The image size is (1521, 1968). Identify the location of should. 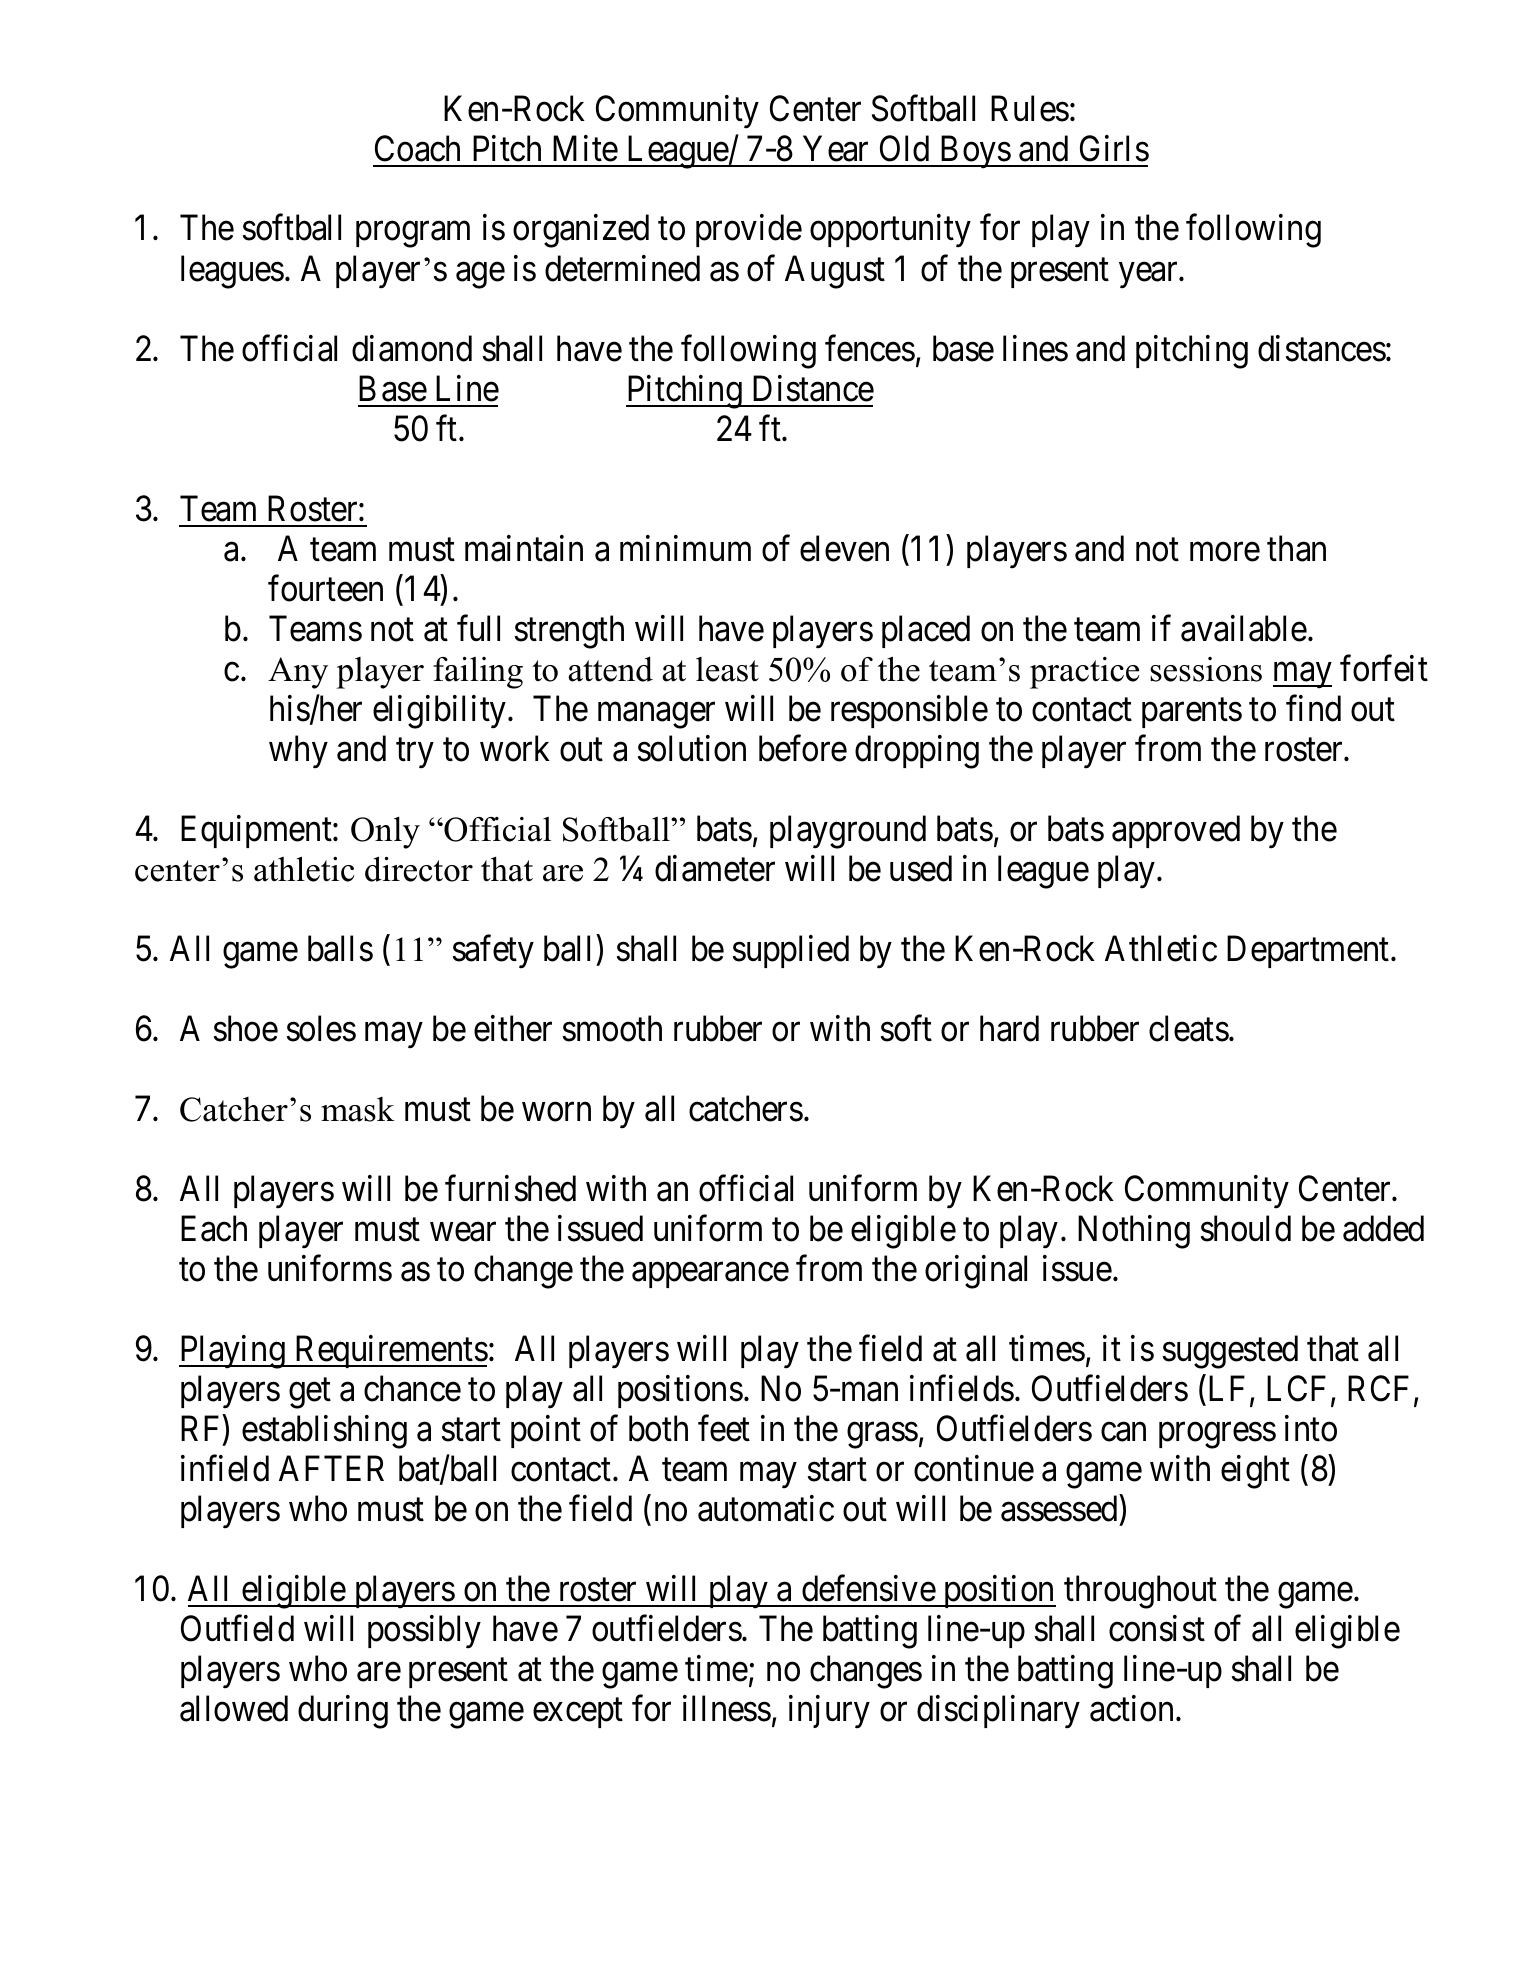
(1246, 1228).
